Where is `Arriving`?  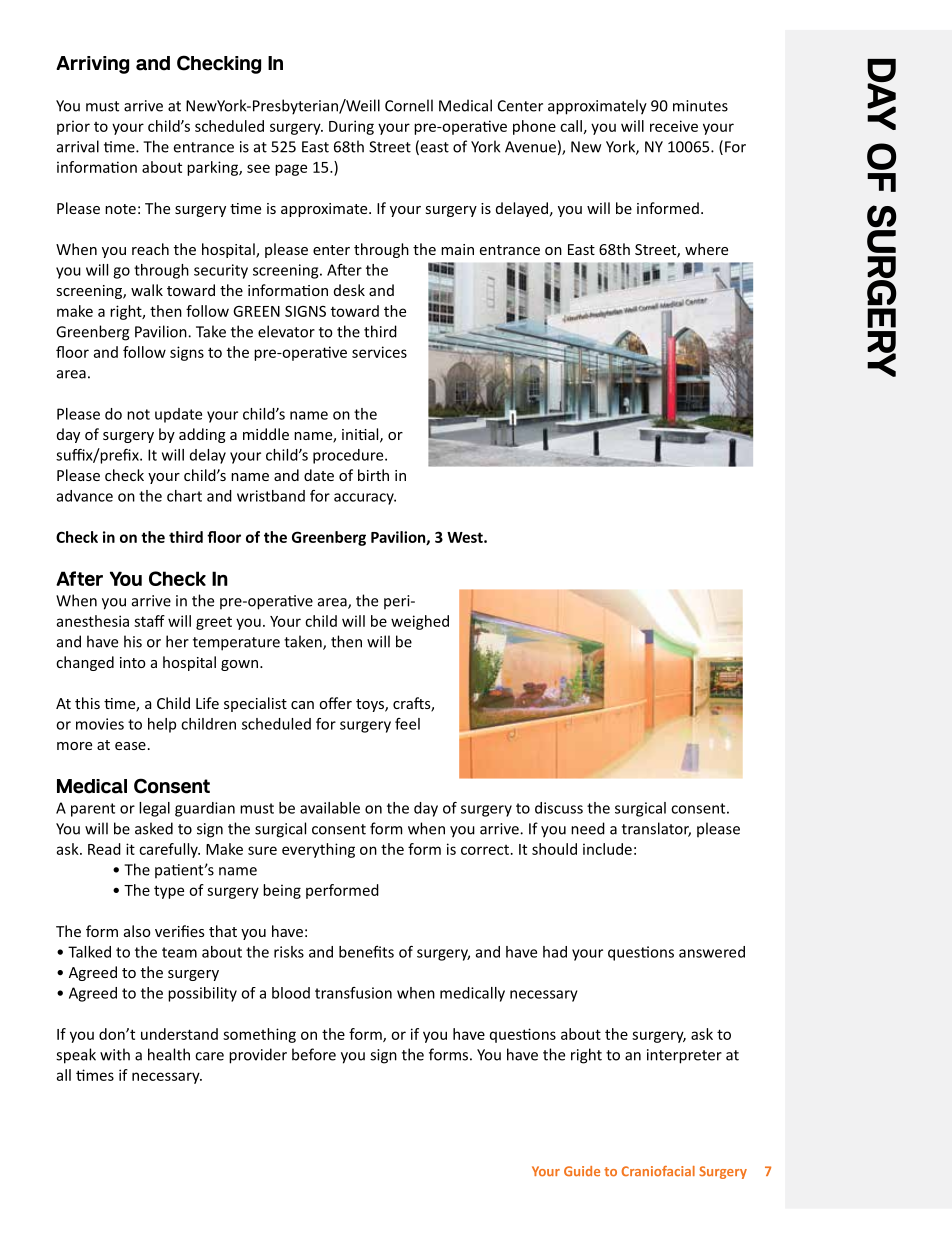 Arriving is located at coordinates (92, 65).
